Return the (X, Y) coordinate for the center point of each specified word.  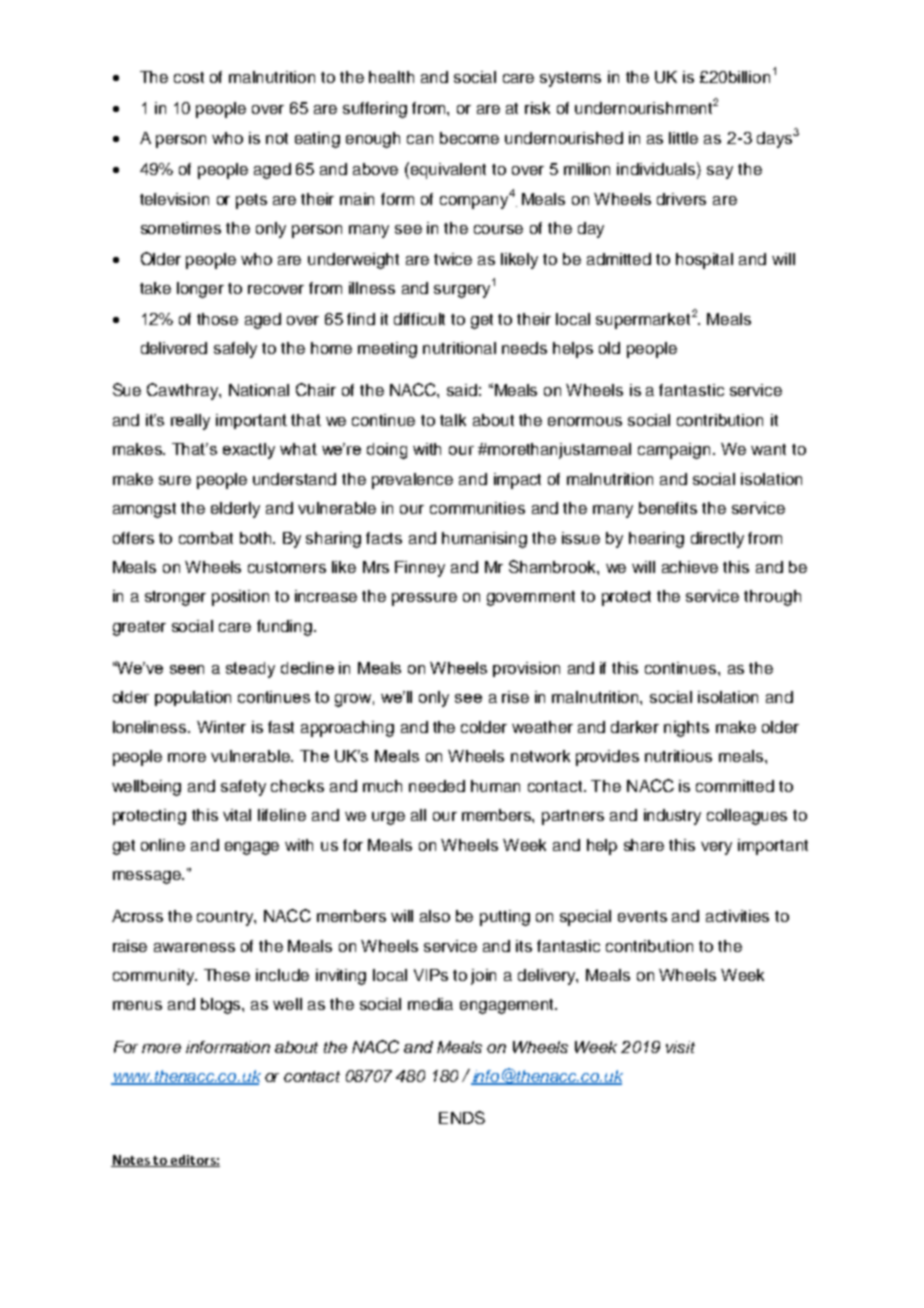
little (683, 138)
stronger (175, 598)
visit (680, 1047)
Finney (420, 569)
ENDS (462, 1117)
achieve (690, 567)
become (469, 138)
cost (189, 77)
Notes (131, 1161)
